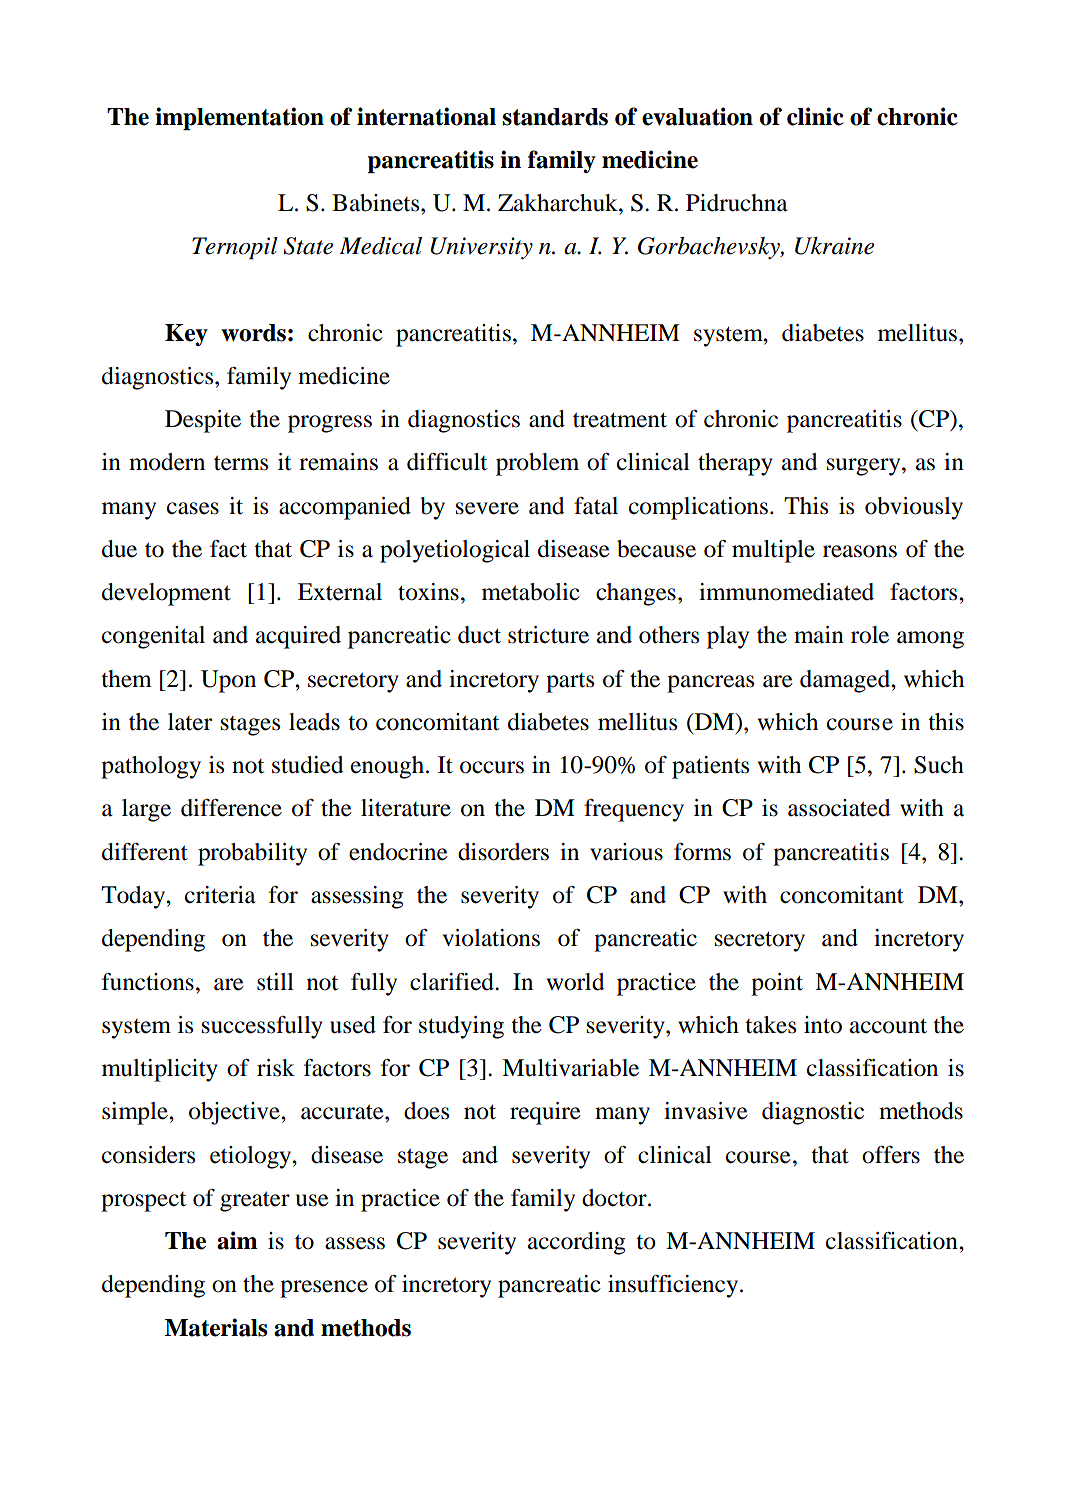  Describe the element at coordinates (576, 1243) in the document. I see `according` at that location.
